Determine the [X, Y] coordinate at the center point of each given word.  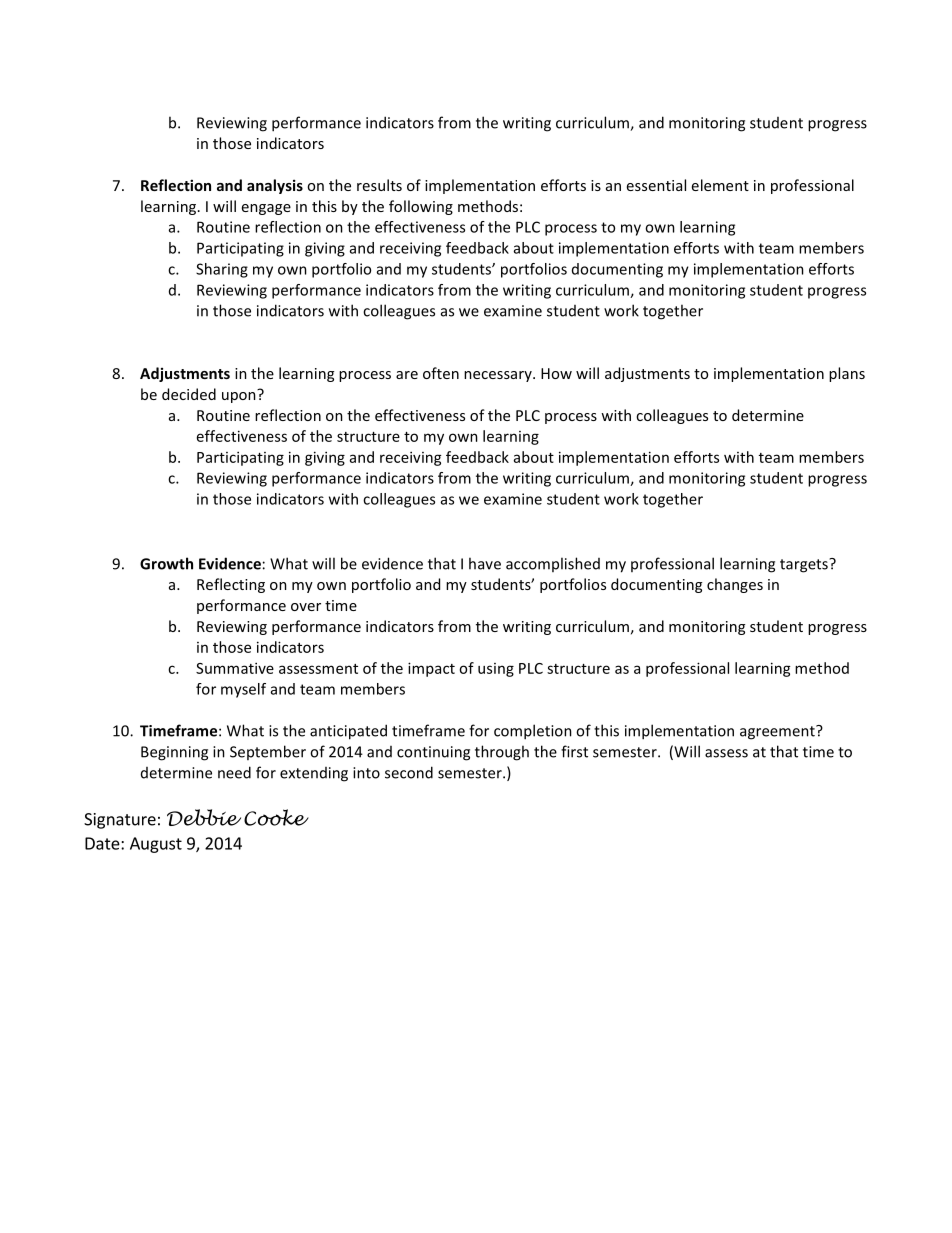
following [421, 207]
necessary [499, 376]
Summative [235, 668]
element [720, 185]
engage [266, 209]
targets [805, 566]
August [156, 845]
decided [189, 394]
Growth [166, 563]
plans [847, 374]
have [485, 563]
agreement [778, 732]
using [496, 670]
